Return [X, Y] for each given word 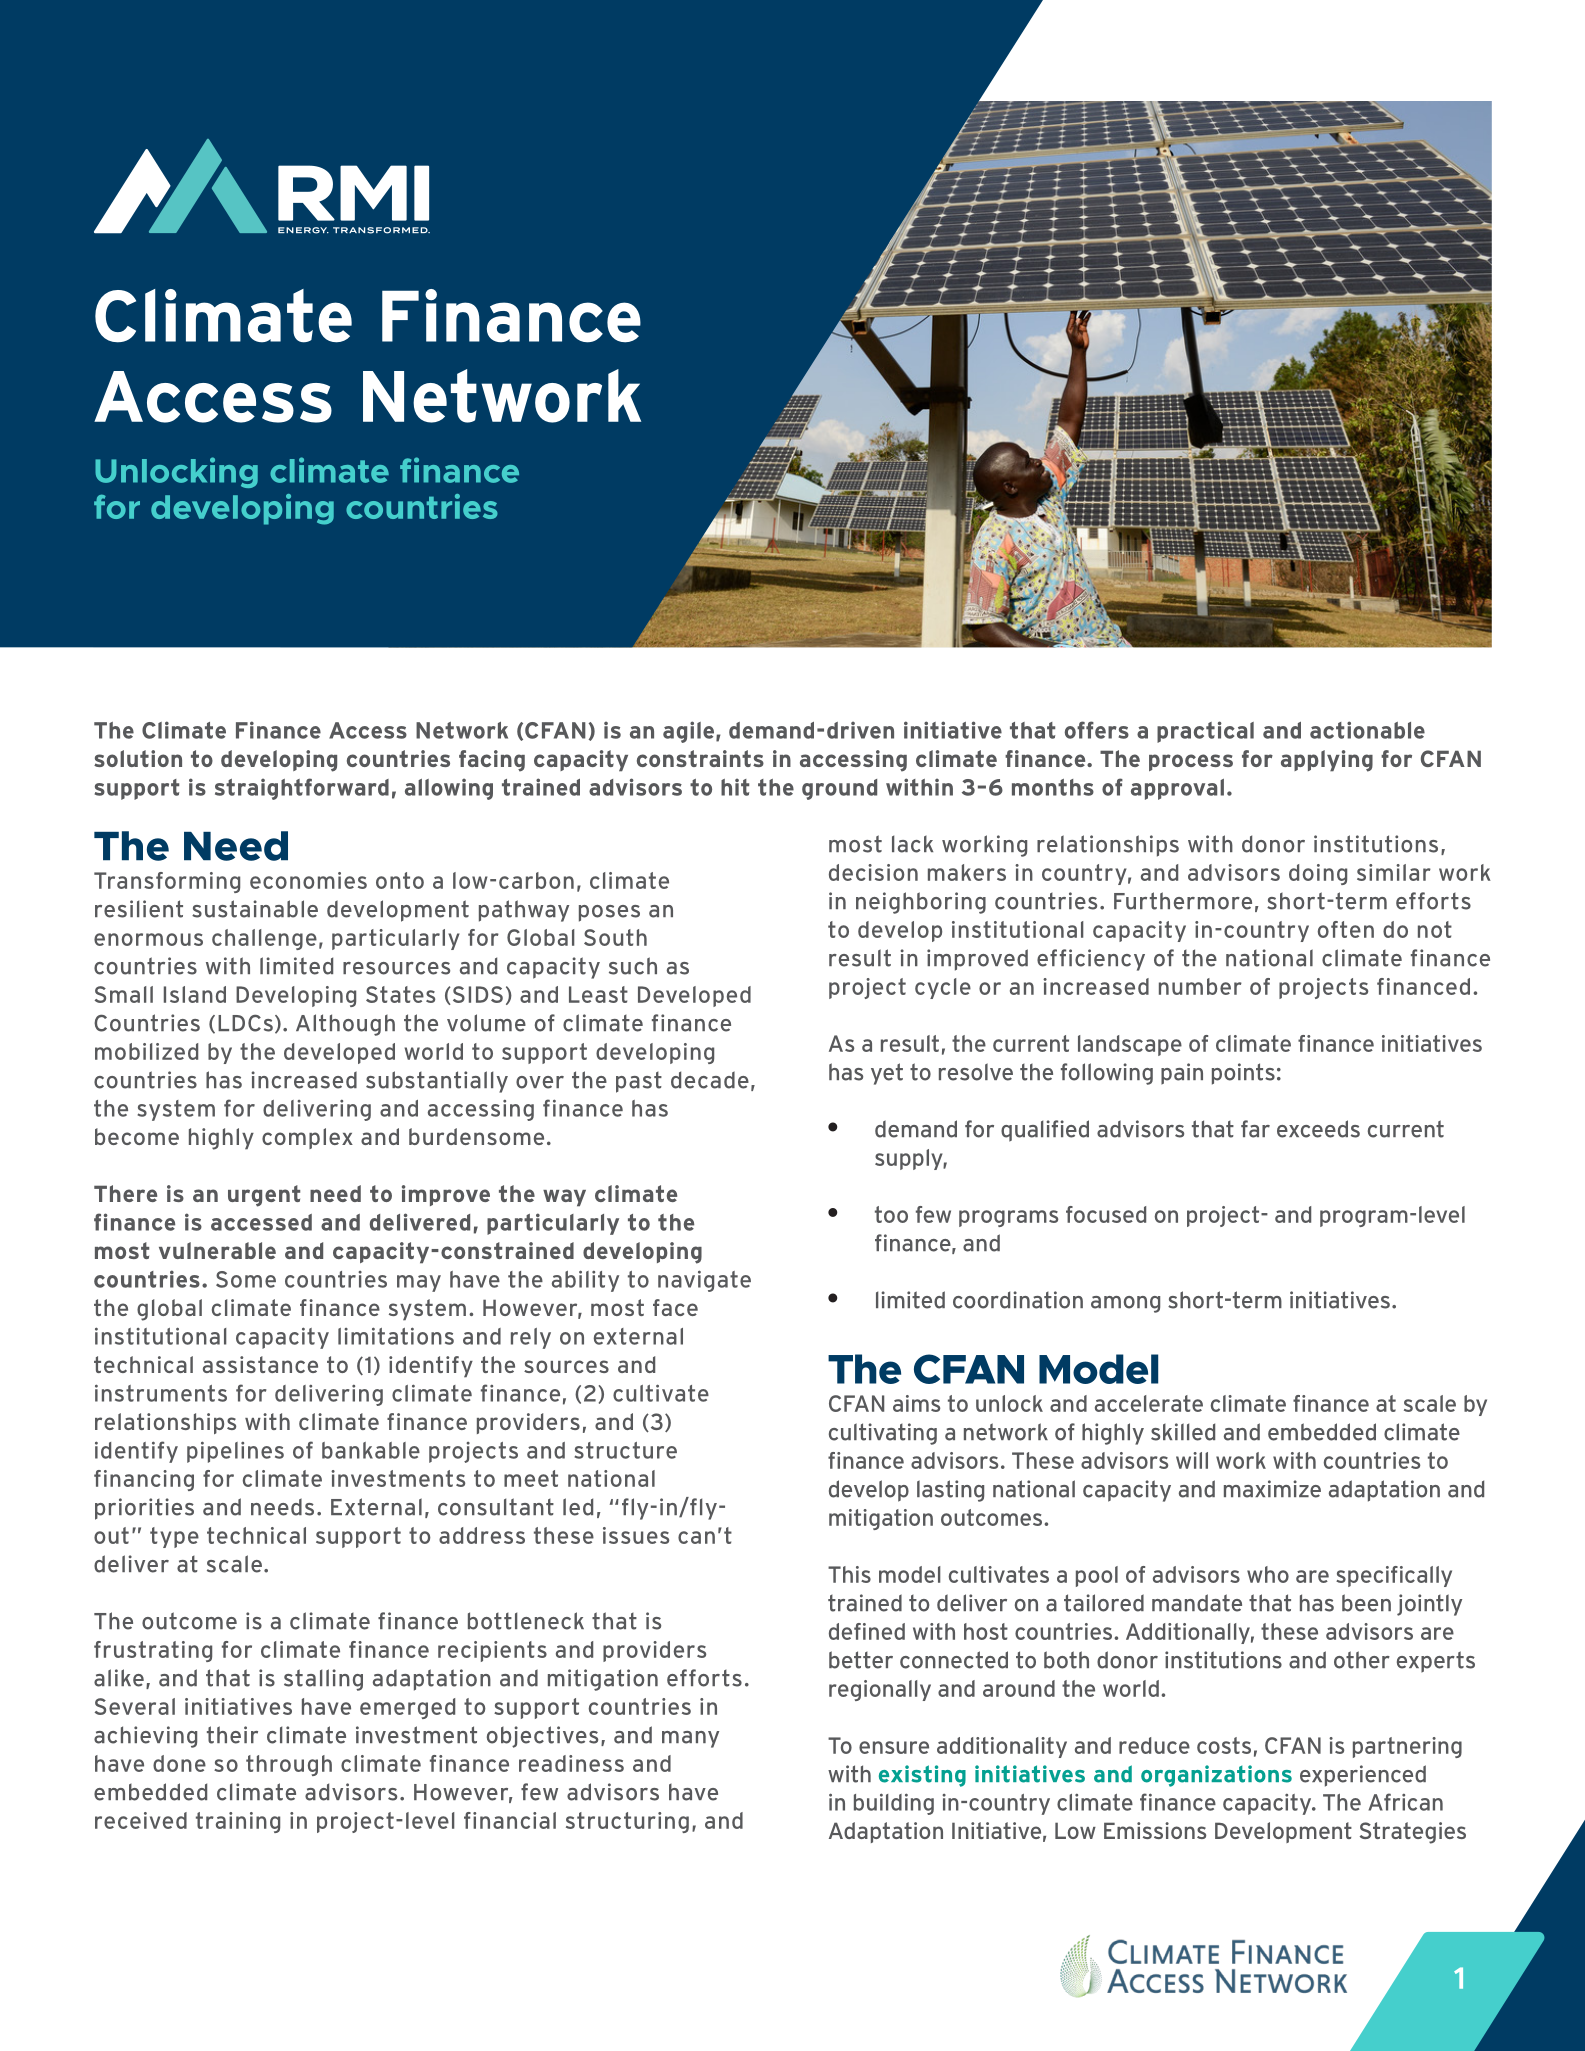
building [894, 1804]
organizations [1216, 1776]
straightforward [302, 789]
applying [1327, 761]
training [238, 1822]
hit [735, 787]
